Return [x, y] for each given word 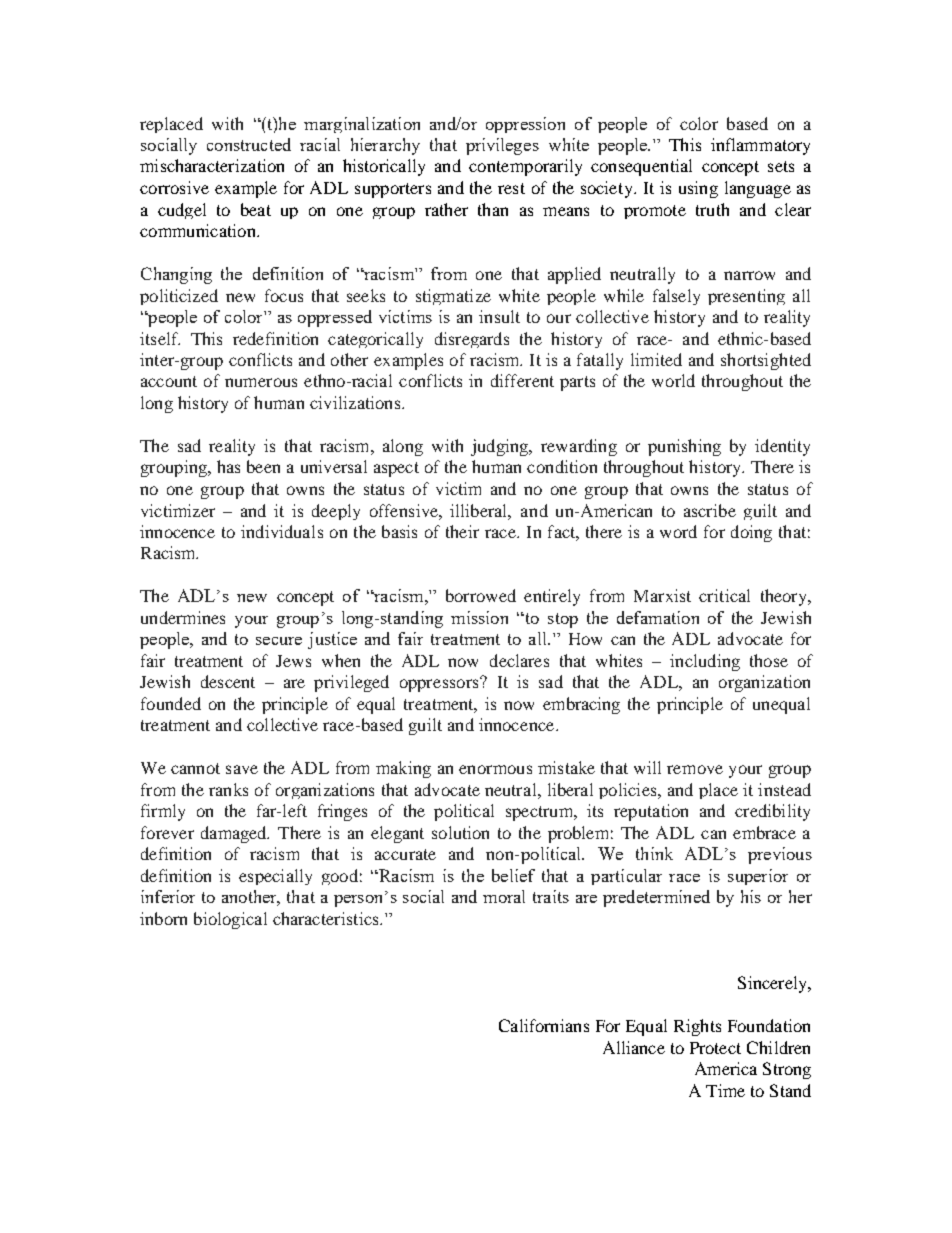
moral [504, 896]
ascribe [710, 510]
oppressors [440, 684]
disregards [472, 340]
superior [758, 877]
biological [230, 920]
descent [228, 681]
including [705, 662]
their [462, 531]
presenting [746, 297]
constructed [249, 144]
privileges [502, 146]
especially [275, 877]
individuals [282, 531]
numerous [261, 382]
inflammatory [760, 146]
